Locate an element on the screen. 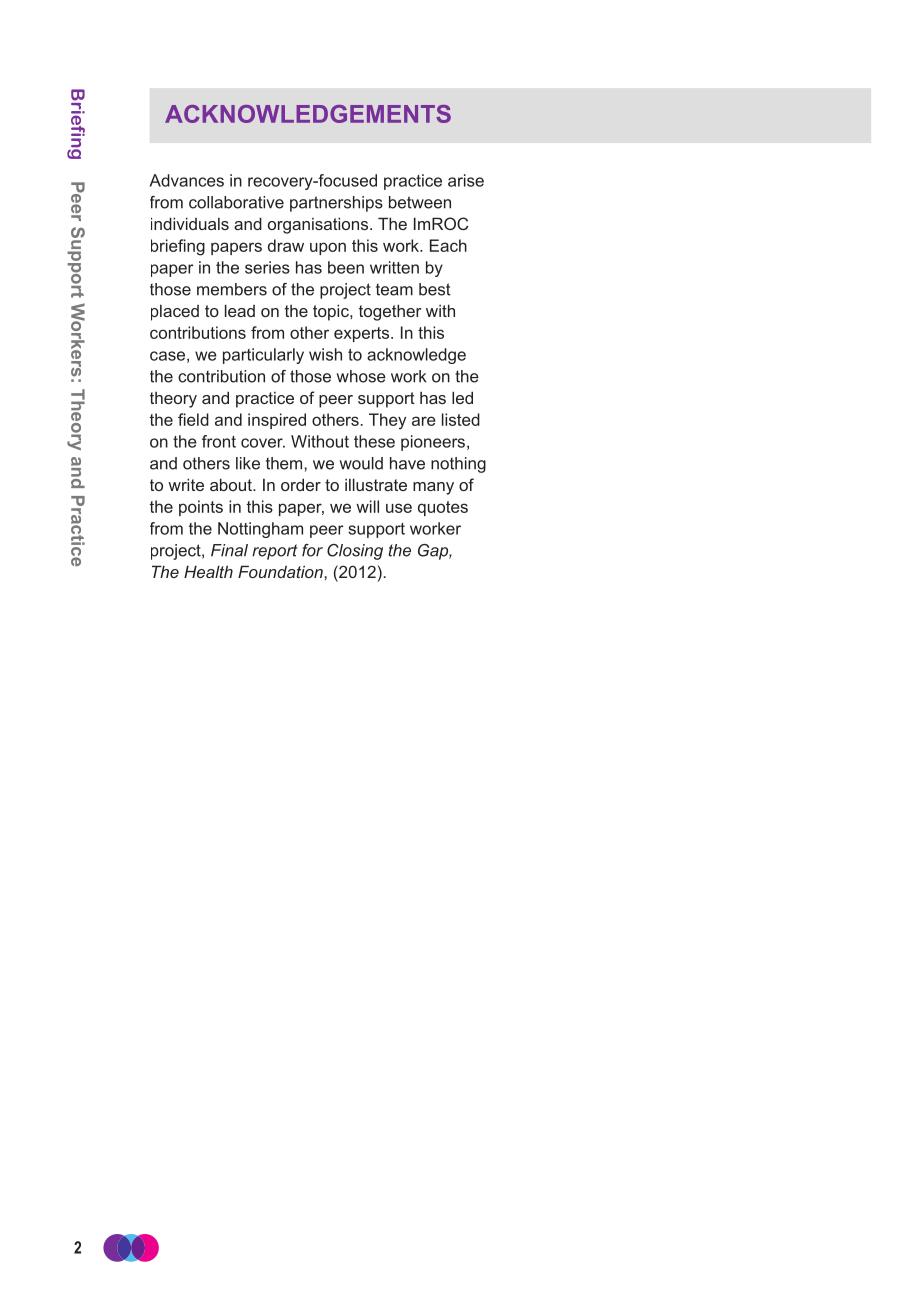 Image resolution: width=924 pixels, height=1308 pixels. best is located at coordinates (435, 289).
